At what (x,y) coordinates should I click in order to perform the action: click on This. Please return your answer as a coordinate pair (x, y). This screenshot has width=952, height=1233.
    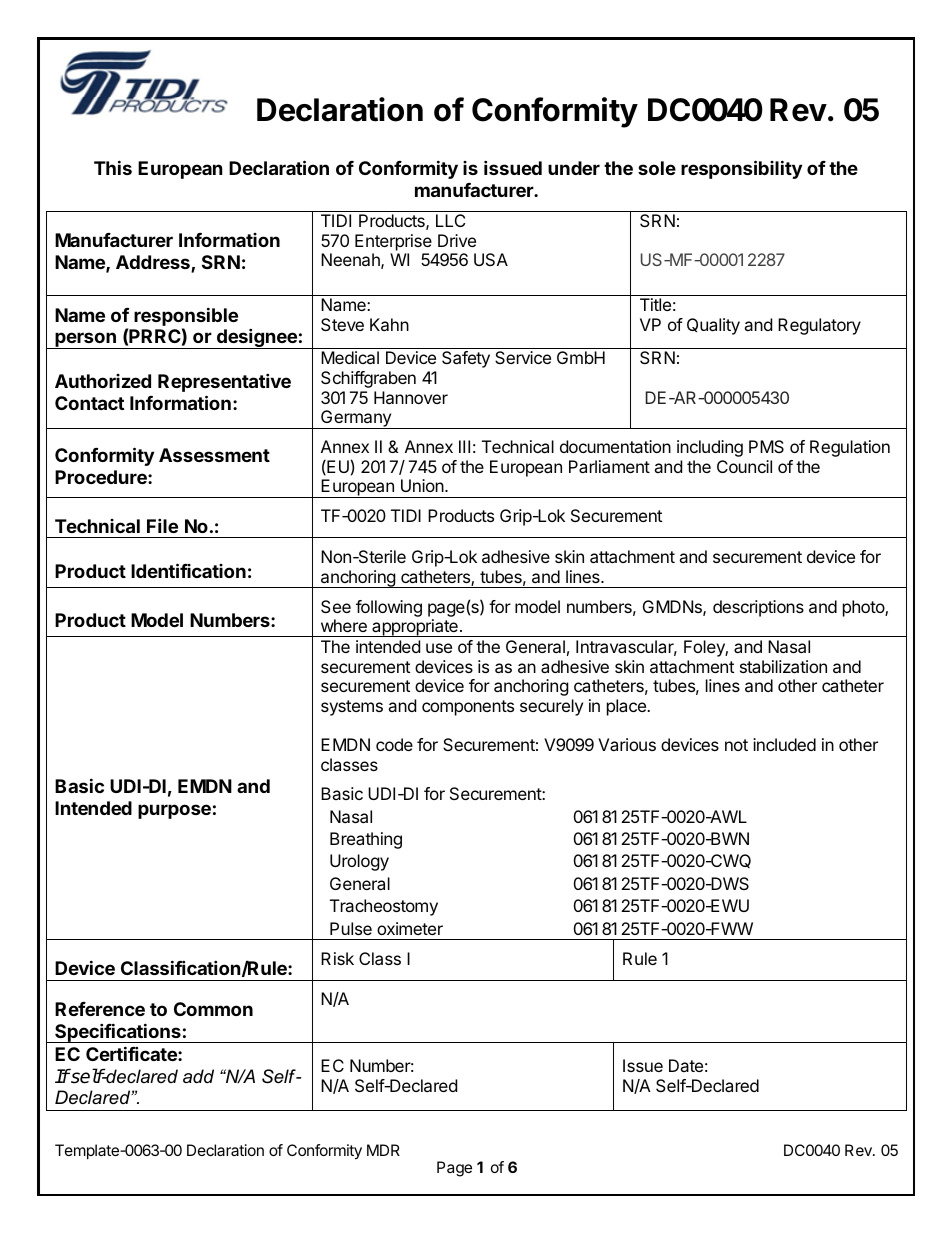
    Looking at the image, I should click on (113, 167).
